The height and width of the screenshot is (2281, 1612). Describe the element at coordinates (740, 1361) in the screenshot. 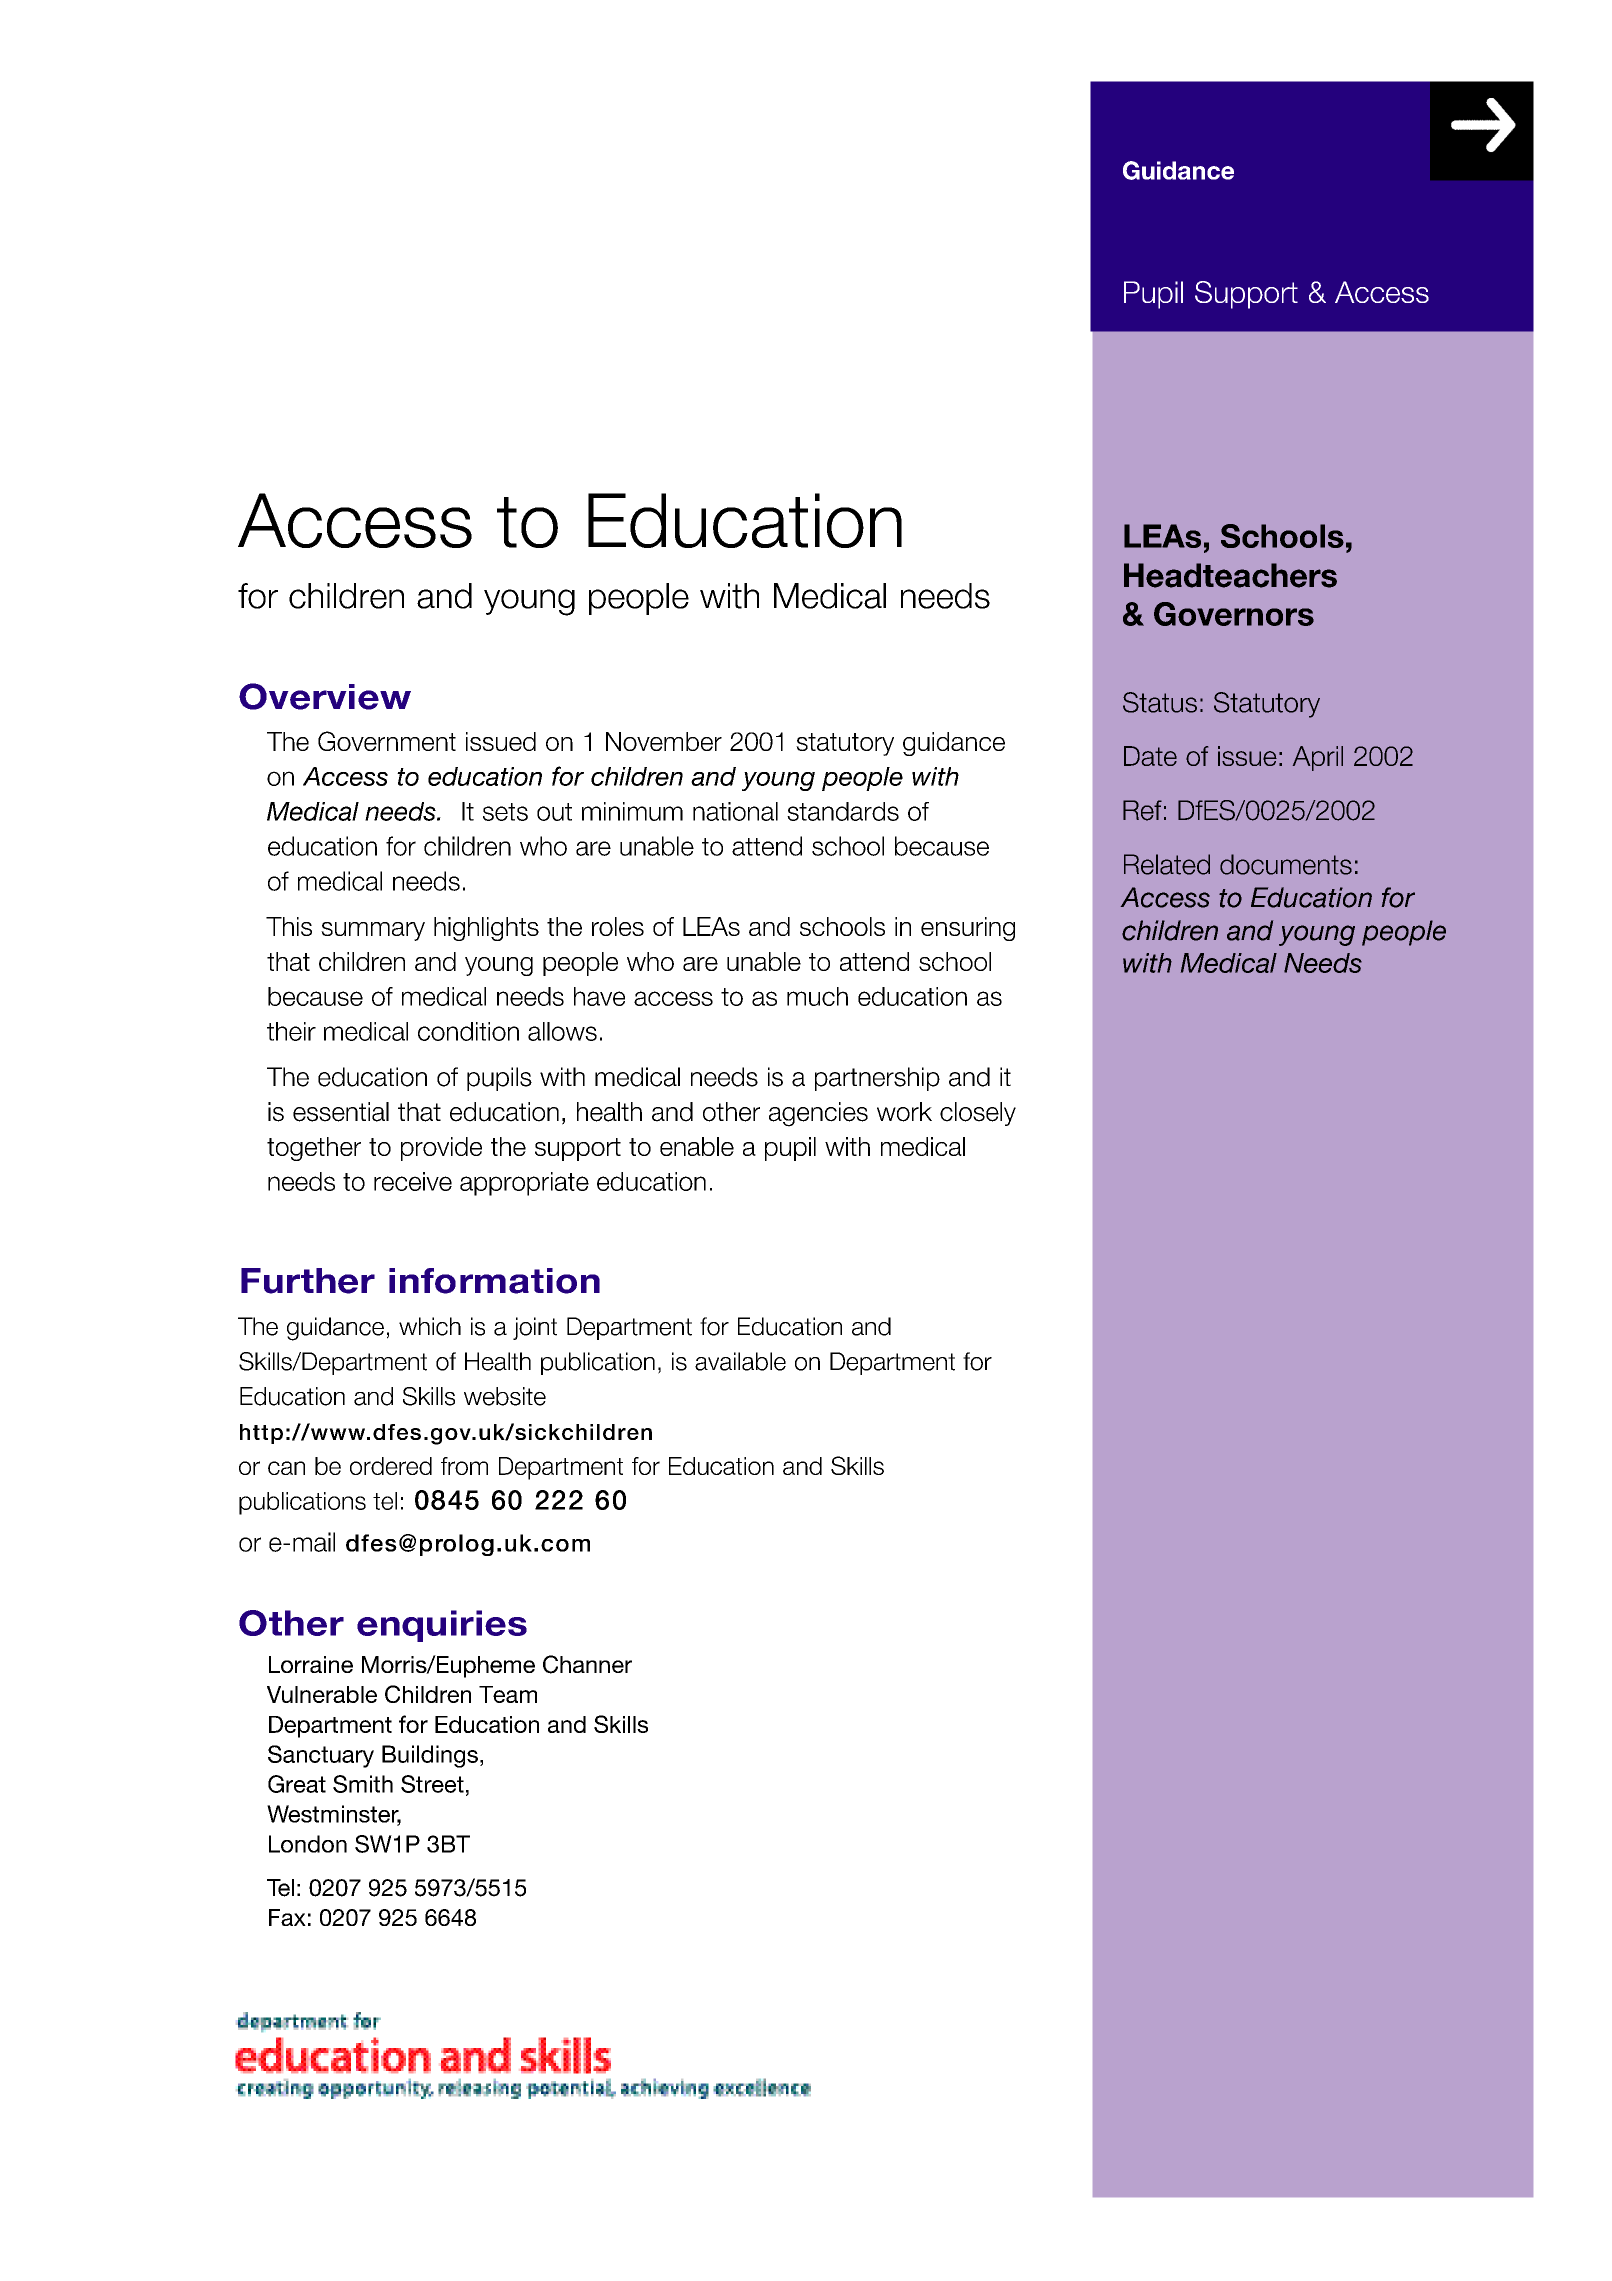

I see `available` at that location.
